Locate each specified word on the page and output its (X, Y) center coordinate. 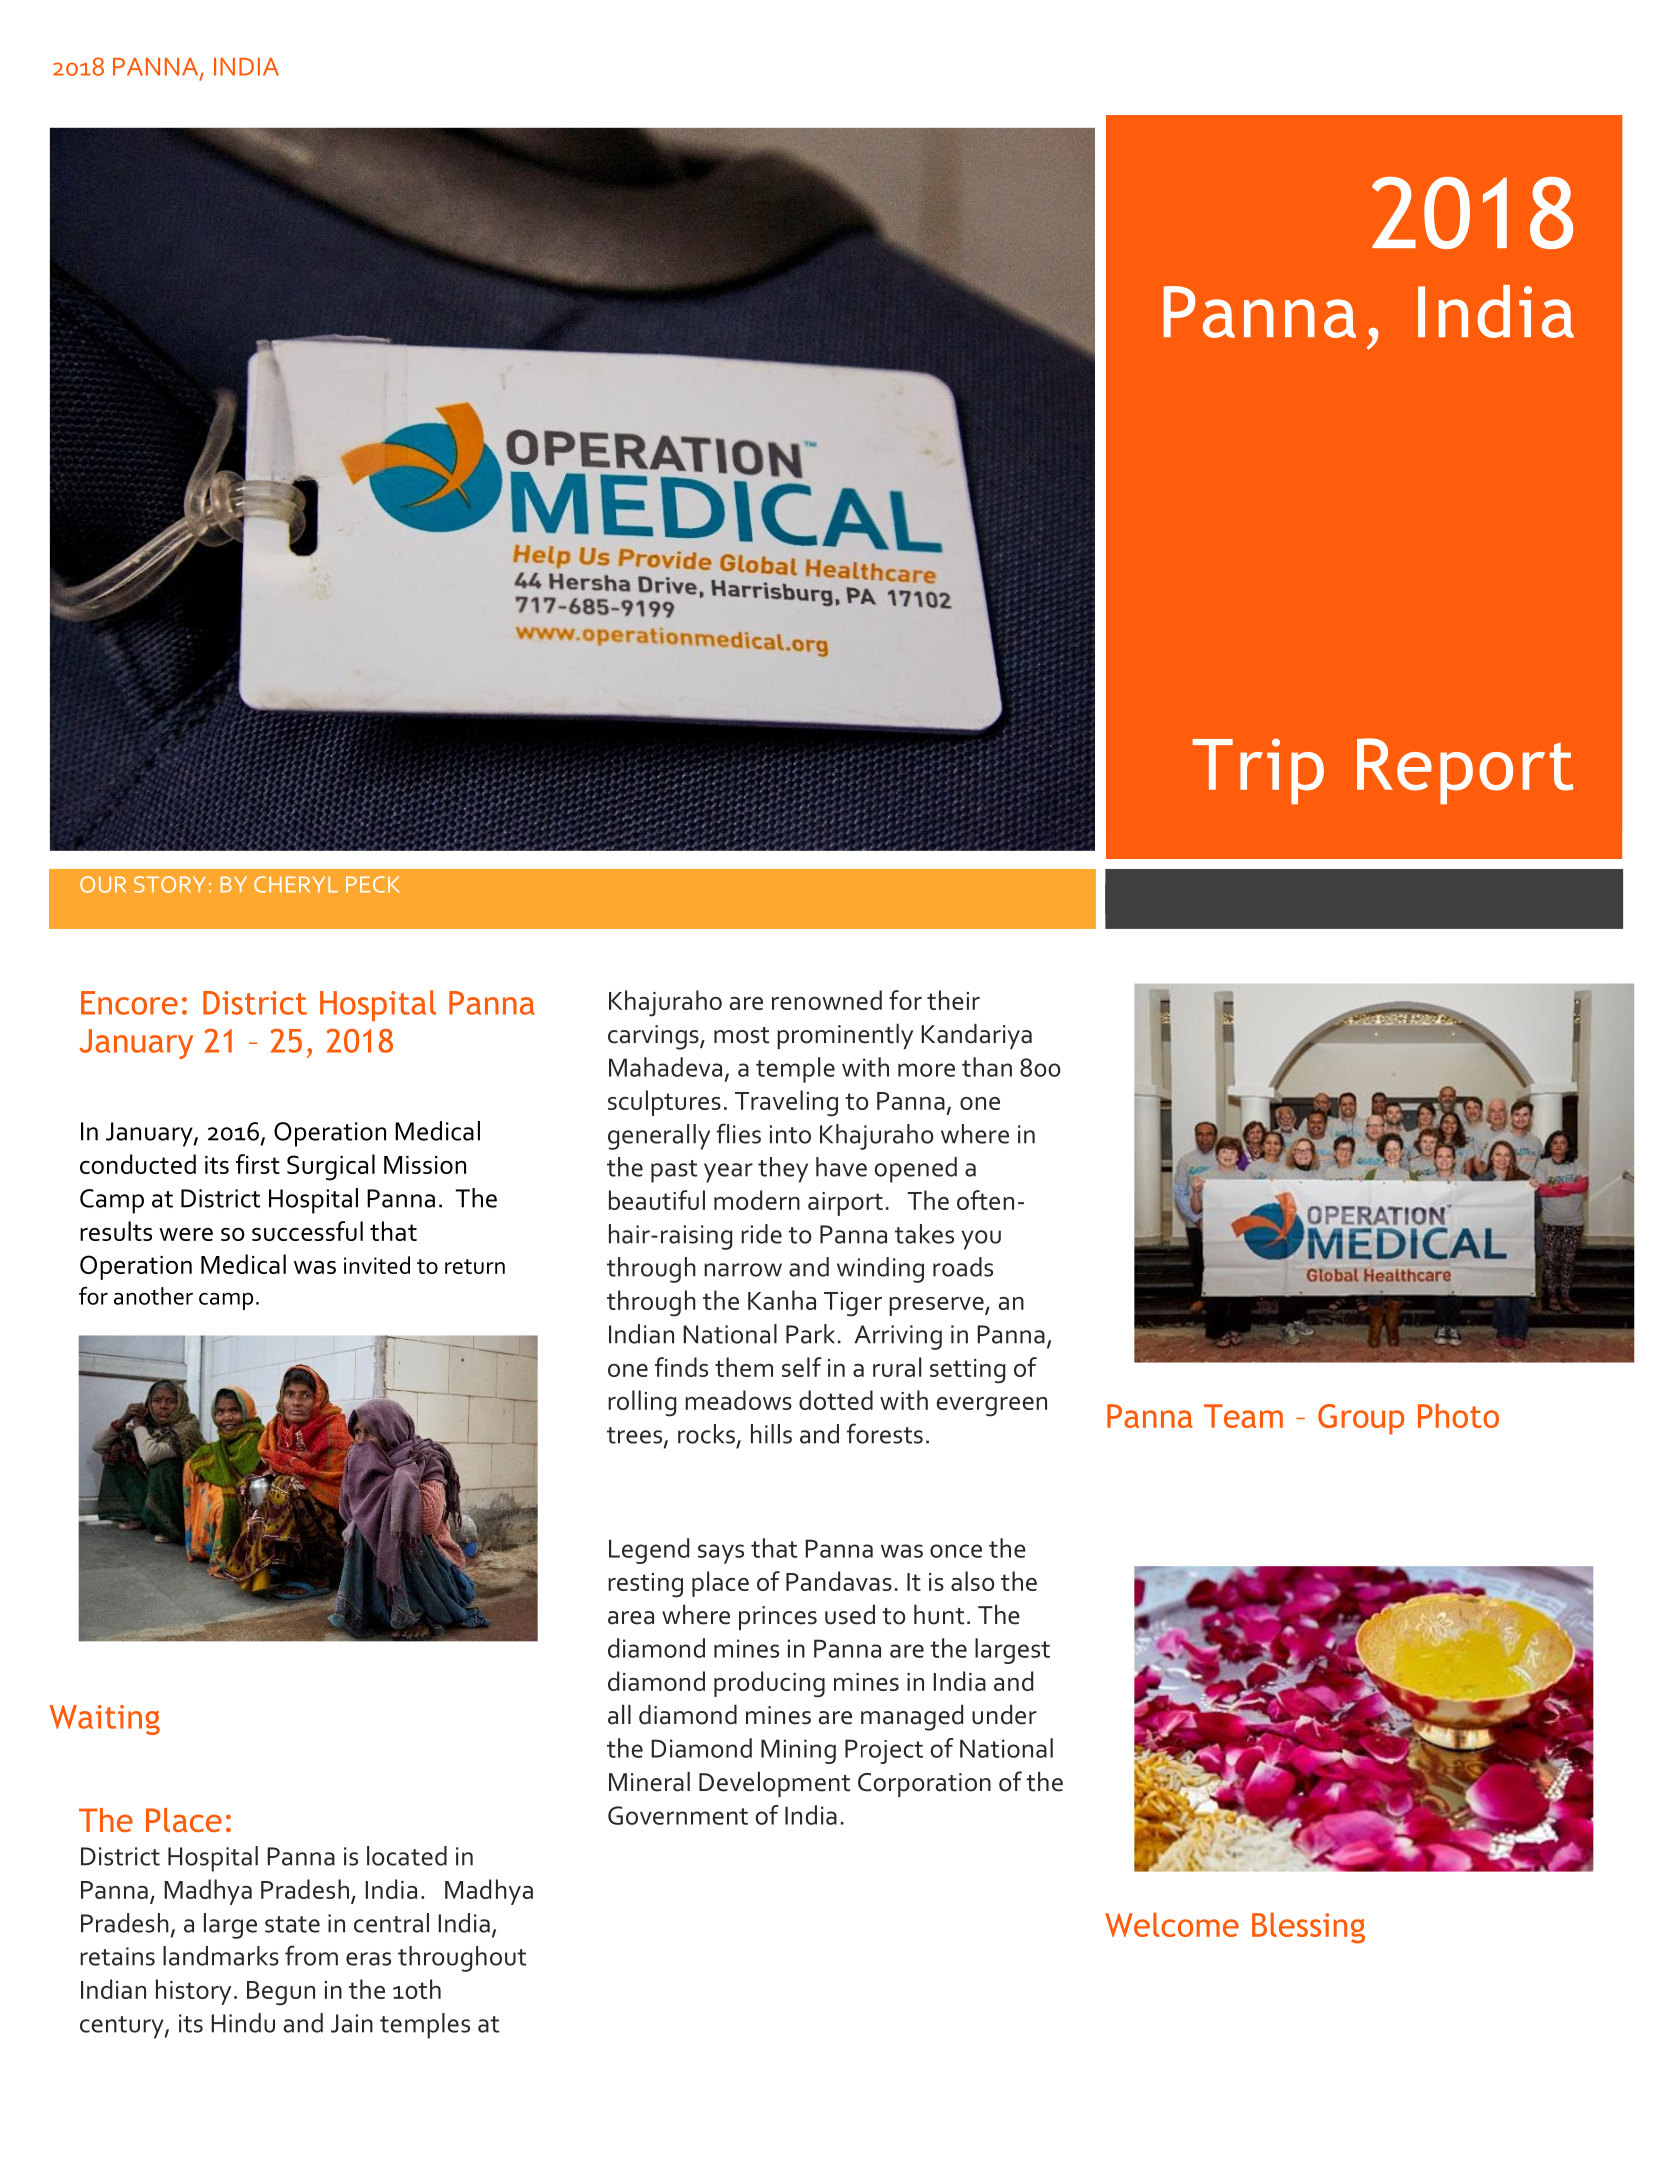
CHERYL (296, 884)
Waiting (104, 1720)
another (153, 1296)
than (987, 1067)
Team (1243, 1416)
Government (678, 1815)
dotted (836, 1400)
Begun (281, 1993)
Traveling (786, 1103)
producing (769, 1684)
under (1004, 1714)
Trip (1258, 771)
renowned (827, 1000)
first (258, 1164)
